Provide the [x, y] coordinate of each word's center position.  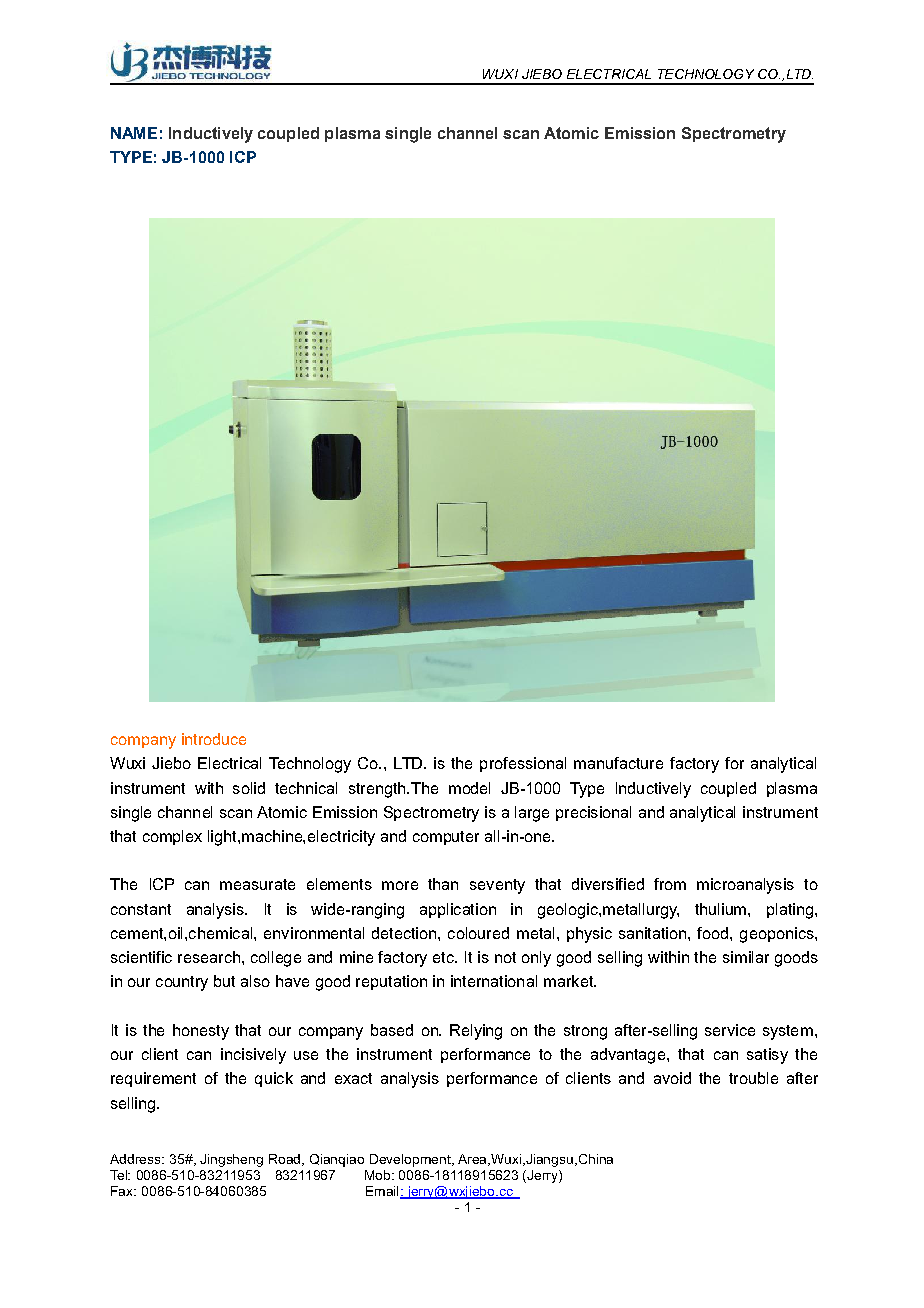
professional [523, 764]
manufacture [618, 763]
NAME [134, 133]
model [469, 788]
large [532, 814]
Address [136, 1159]
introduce [214, 739]
